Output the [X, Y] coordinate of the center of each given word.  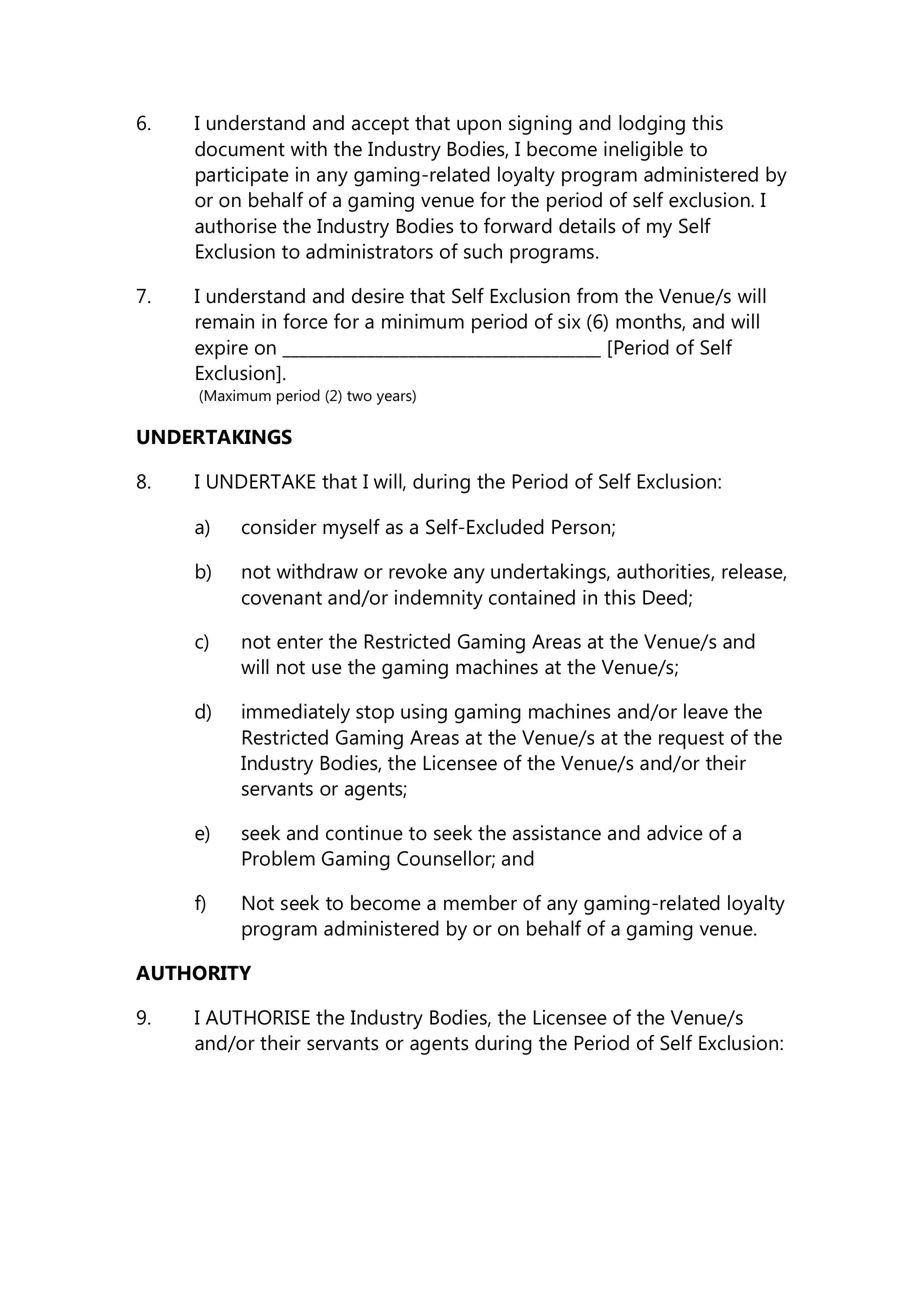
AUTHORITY [193, 973]
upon [479, 127]
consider [279, 527]
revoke [418, 571]
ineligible [643, 151]
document [240, 149]
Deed [665, 597]
